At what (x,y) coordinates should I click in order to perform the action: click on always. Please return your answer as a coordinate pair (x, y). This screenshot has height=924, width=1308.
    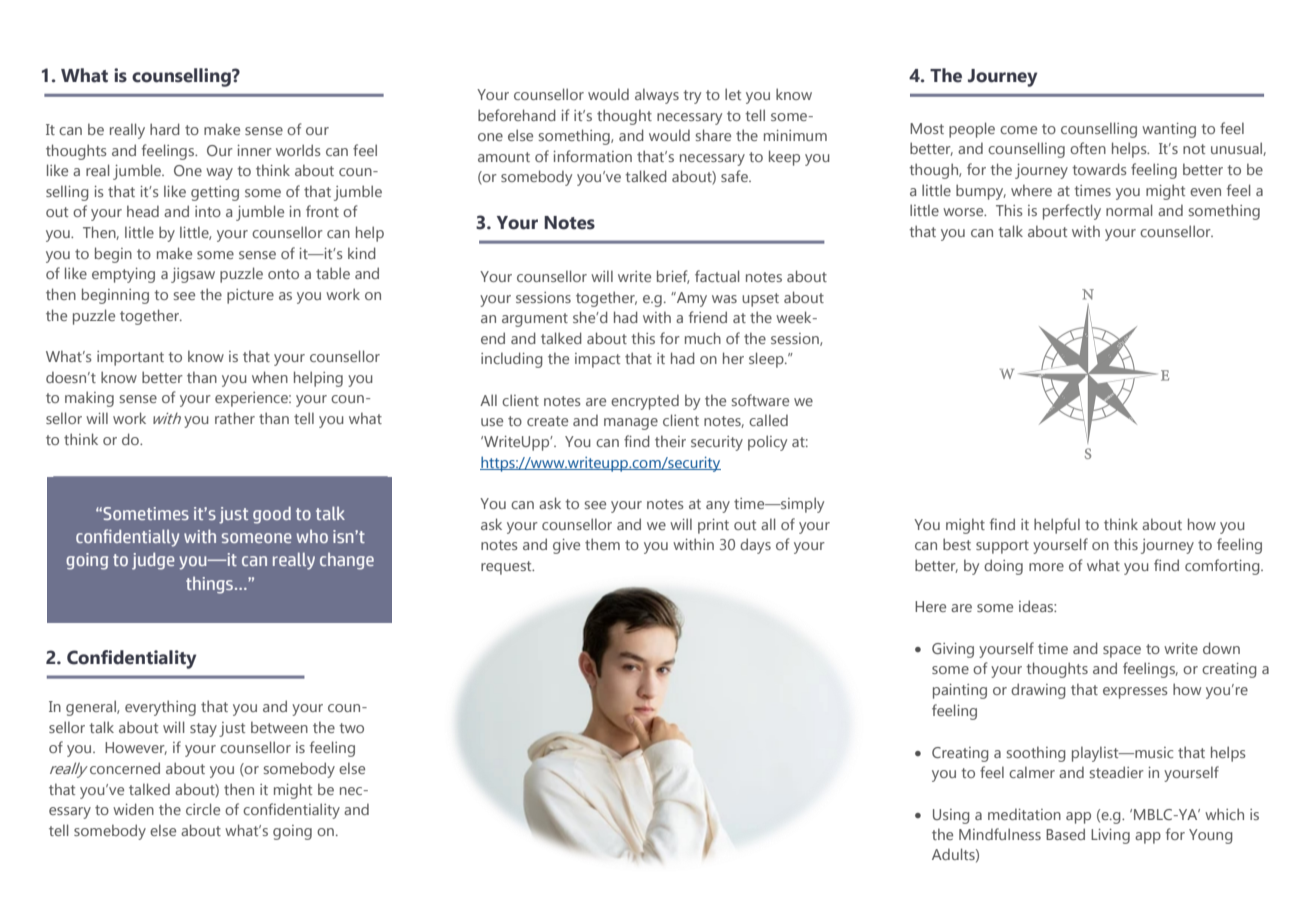
    Looking at the image, I should click on (657, 96).
